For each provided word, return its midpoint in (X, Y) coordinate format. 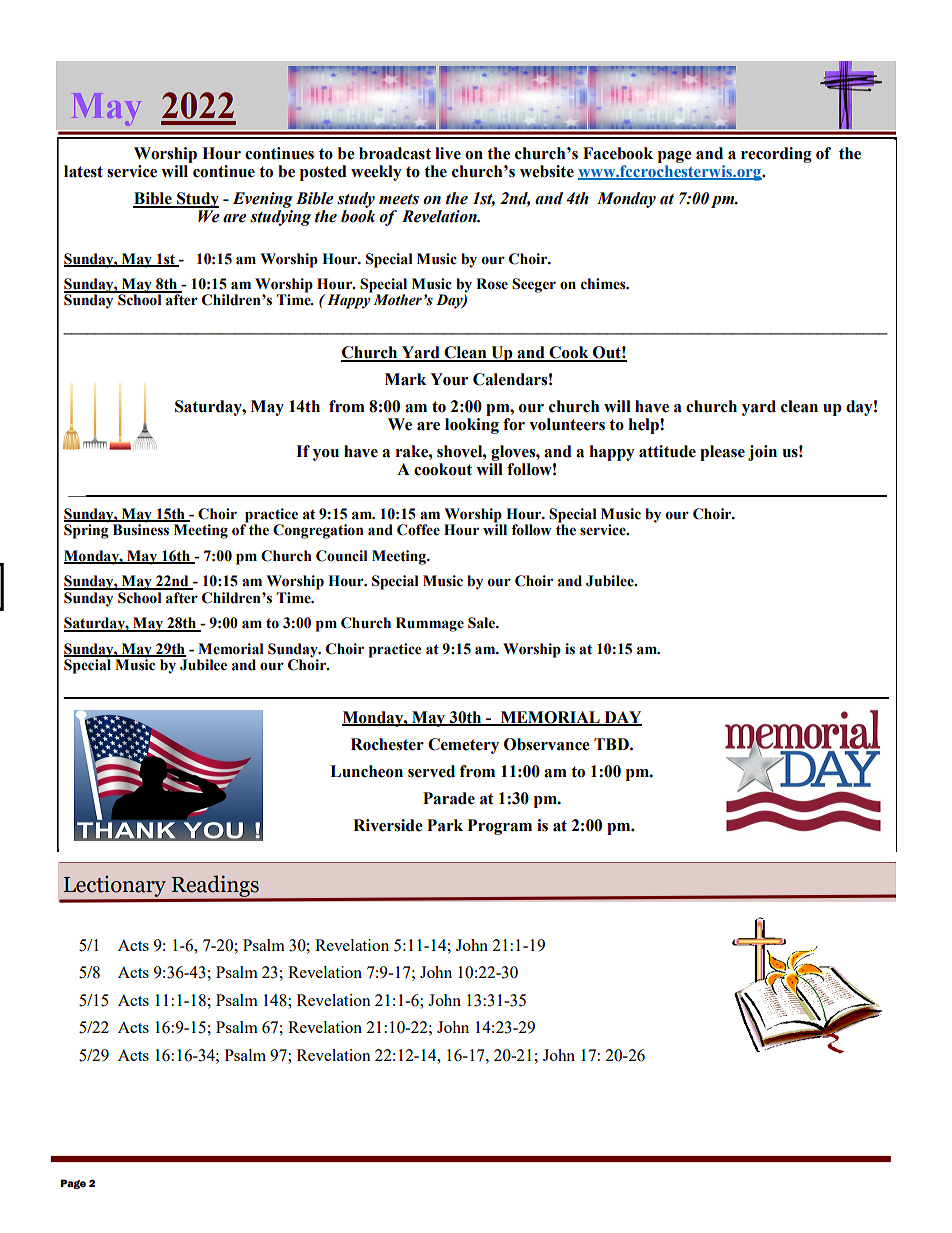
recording (776, 155)
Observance (547, 744)
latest (83, 171)
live (448, 153)
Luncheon (366, 771)
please (722, 453)
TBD (612, 744)
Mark (405, 379)
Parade (449, 798)
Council (342, 556)
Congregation (318, 531)
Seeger (534, 285)
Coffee (418, 530)
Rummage (430, 624)
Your (449, 379)
